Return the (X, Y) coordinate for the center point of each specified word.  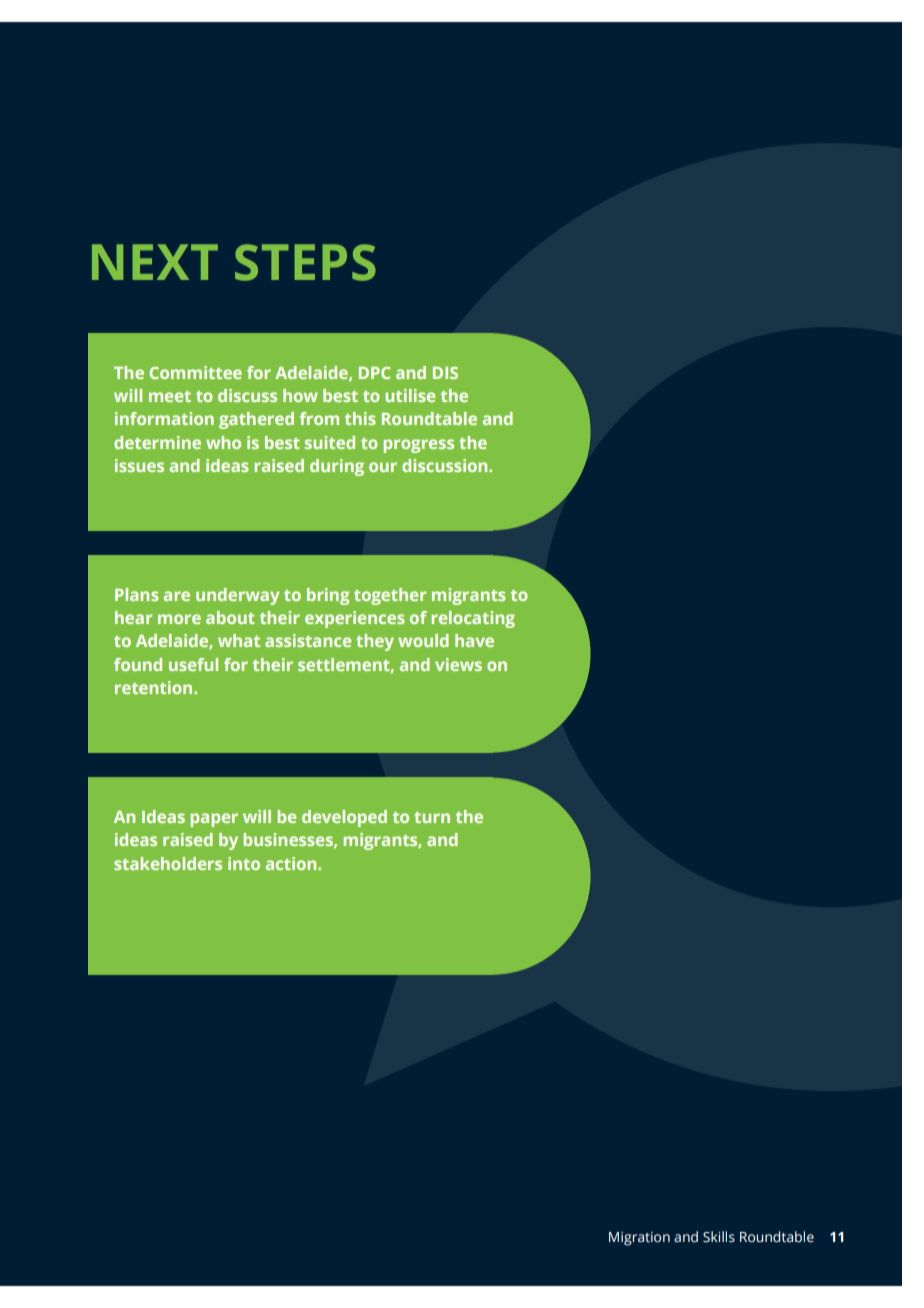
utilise (410, 395)
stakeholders (168, 863)
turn (432, 817)
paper (214, 820)
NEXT (155, 262)
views (458, 664)
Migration (639, 1239)
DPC (374, 373)
